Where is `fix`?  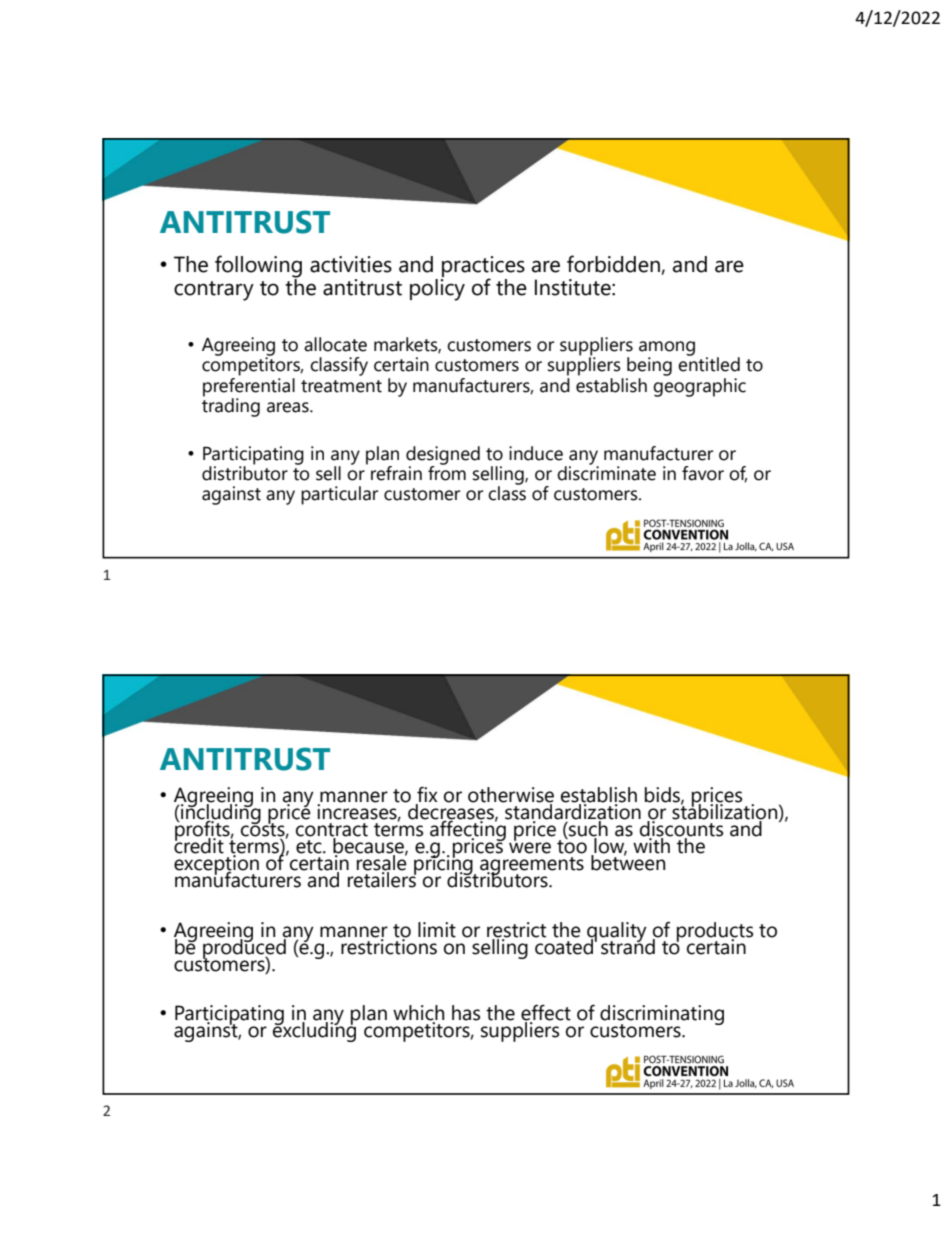
fix is located at coordinates (426, 795).
